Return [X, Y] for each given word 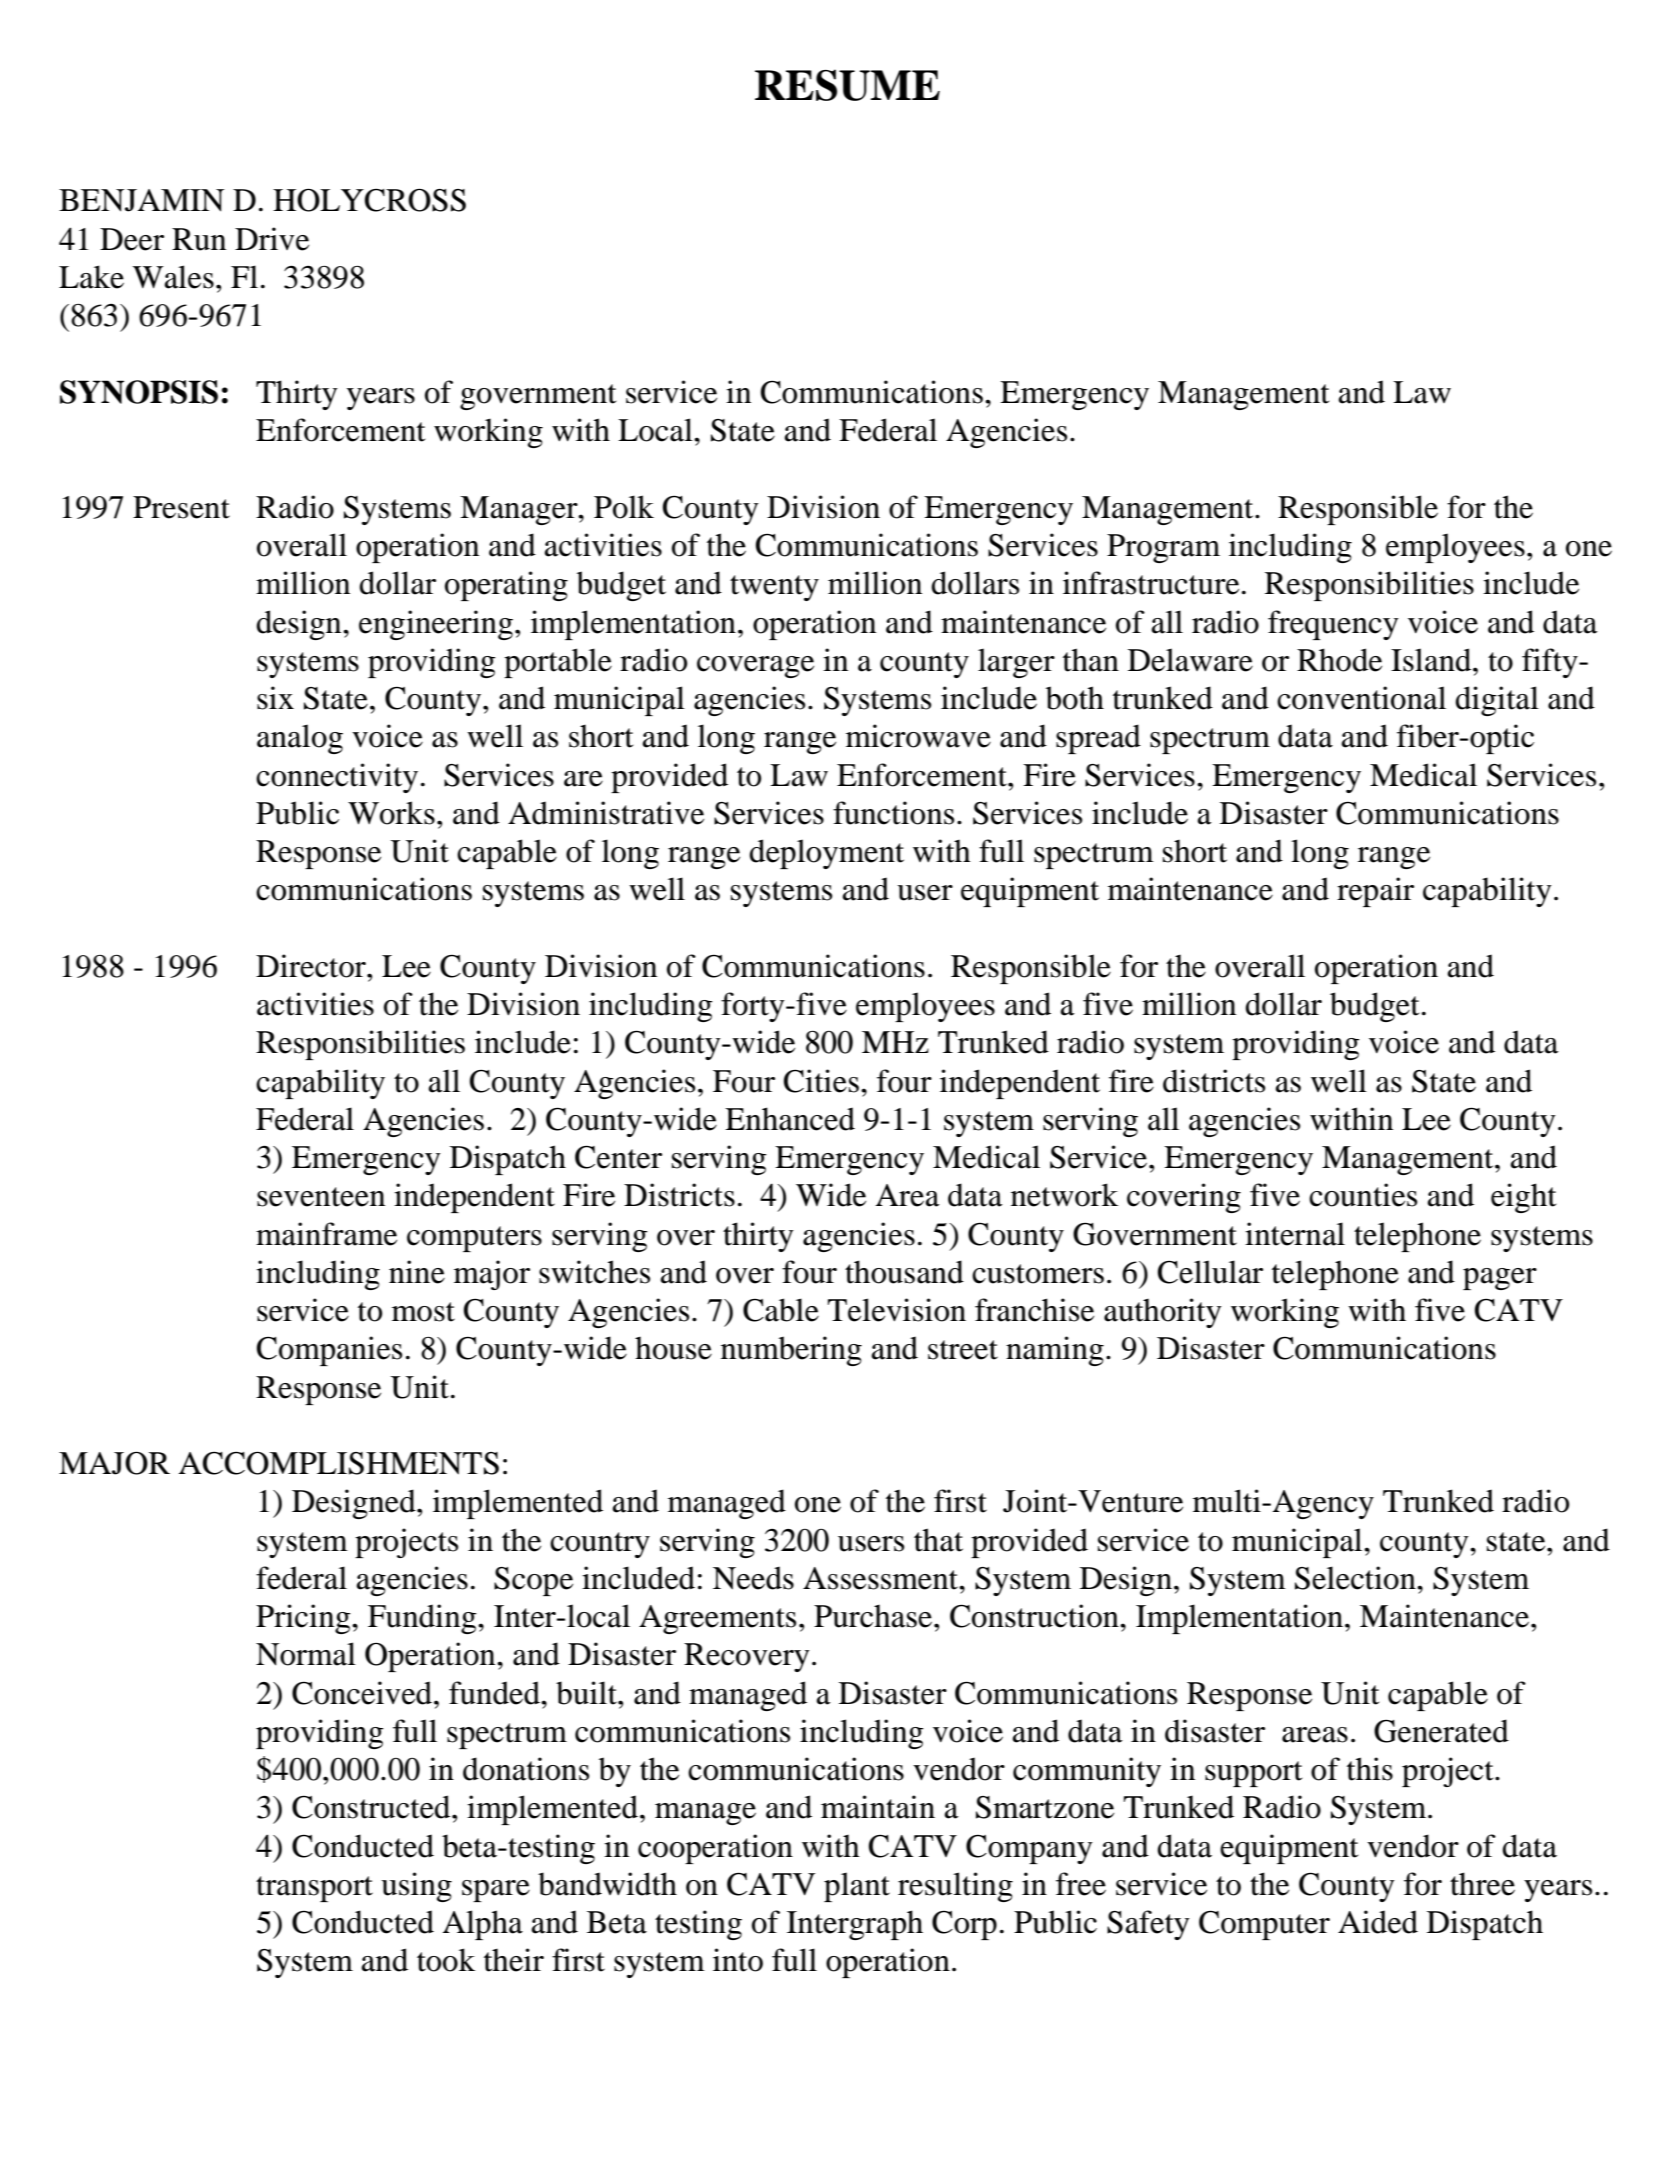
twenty [774, 588]
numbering [791, 1351]
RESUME [847, 85]
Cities [821, 1081]
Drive [272, 239]
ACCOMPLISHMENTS [339, 1463]
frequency [1333, 625]
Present [181, 507]
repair [1375, 892]
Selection [1356, 1578]
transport [314, 1889]
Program [1163, 548]
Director [312, 966]
